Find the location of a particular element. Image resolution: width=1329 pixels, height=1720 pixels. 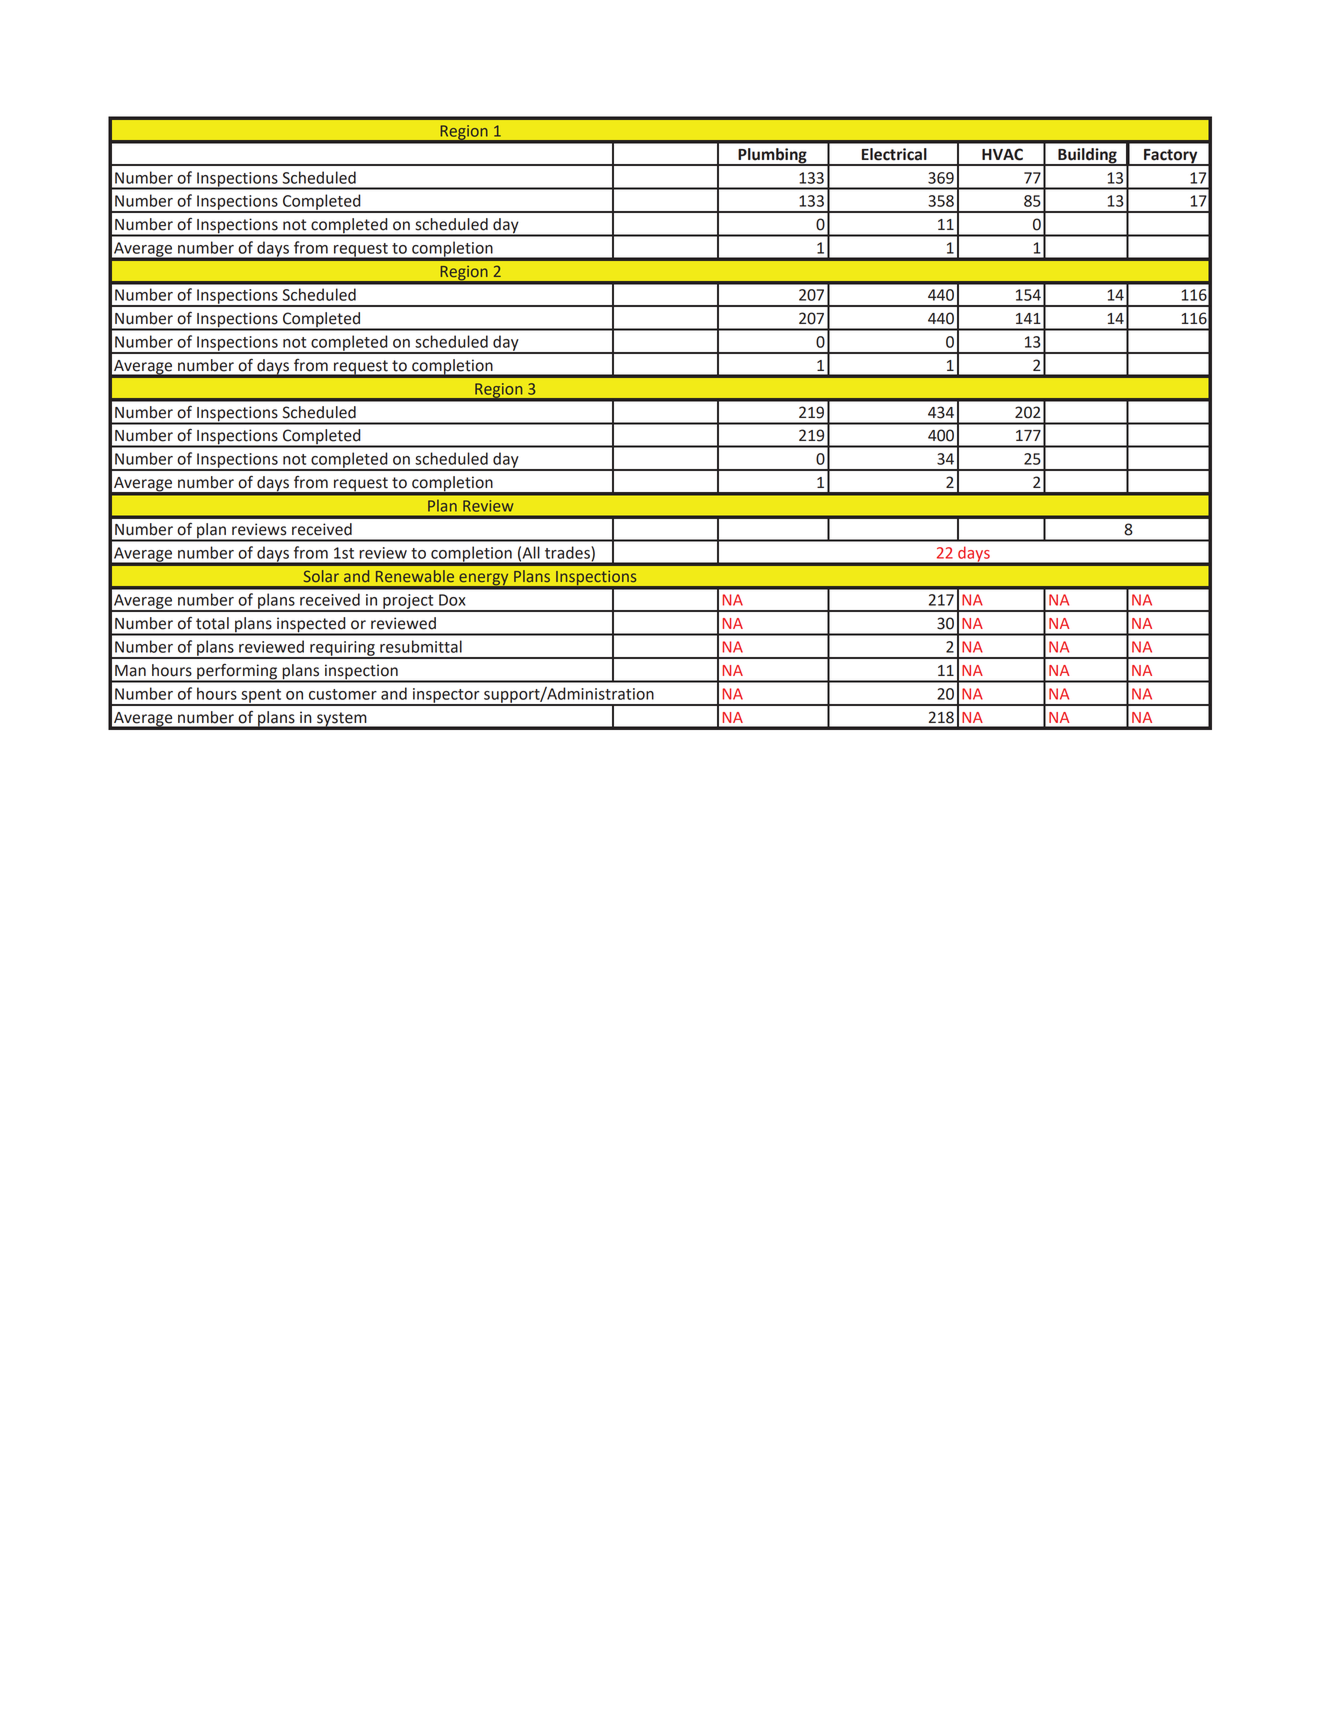

HVAC is located at coordinates (1002, 154).
